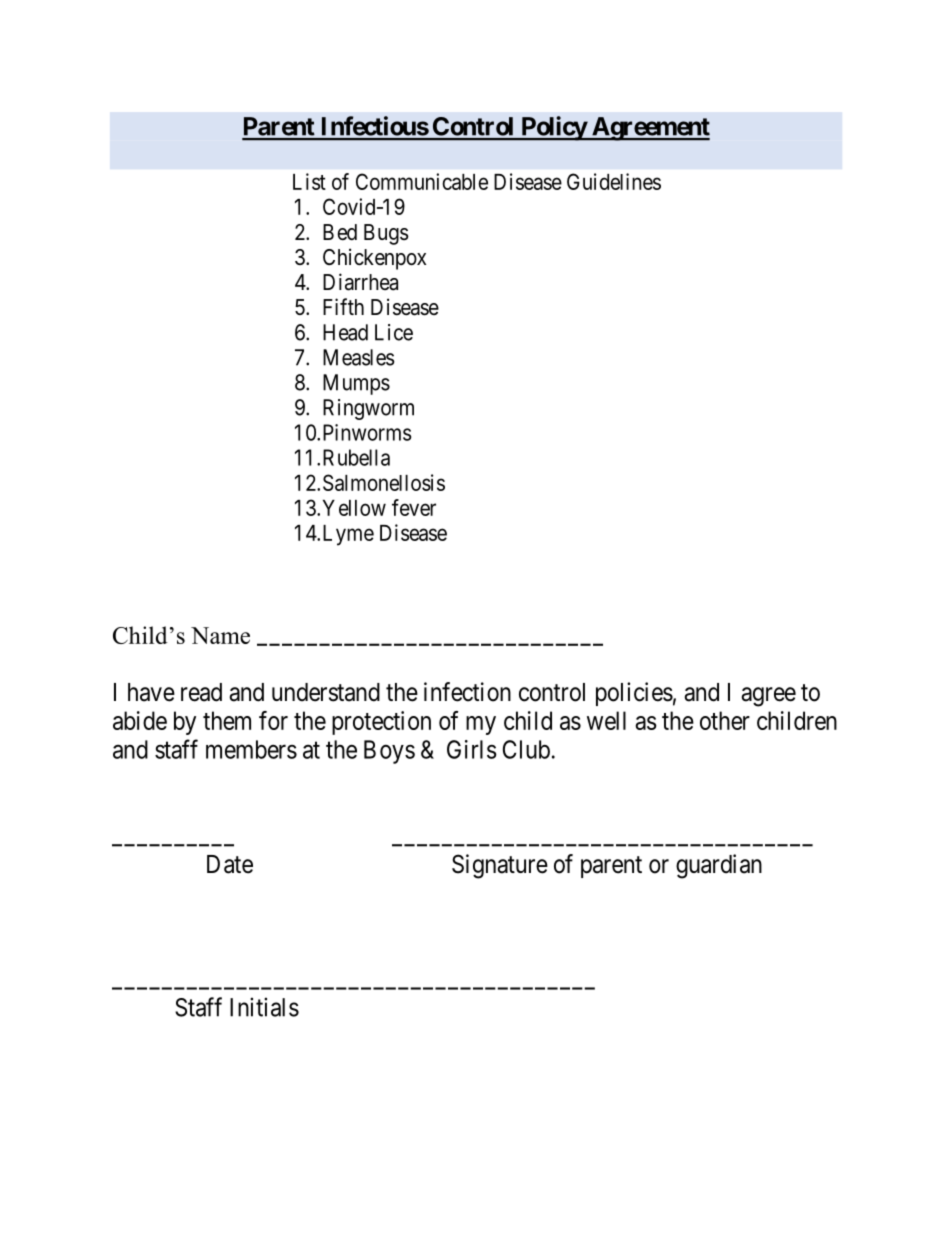 This screenshot has height=1233, width=952. Describe the element at coordinates (422, 181) in the screenshot. I see `Communicable` at that location.
